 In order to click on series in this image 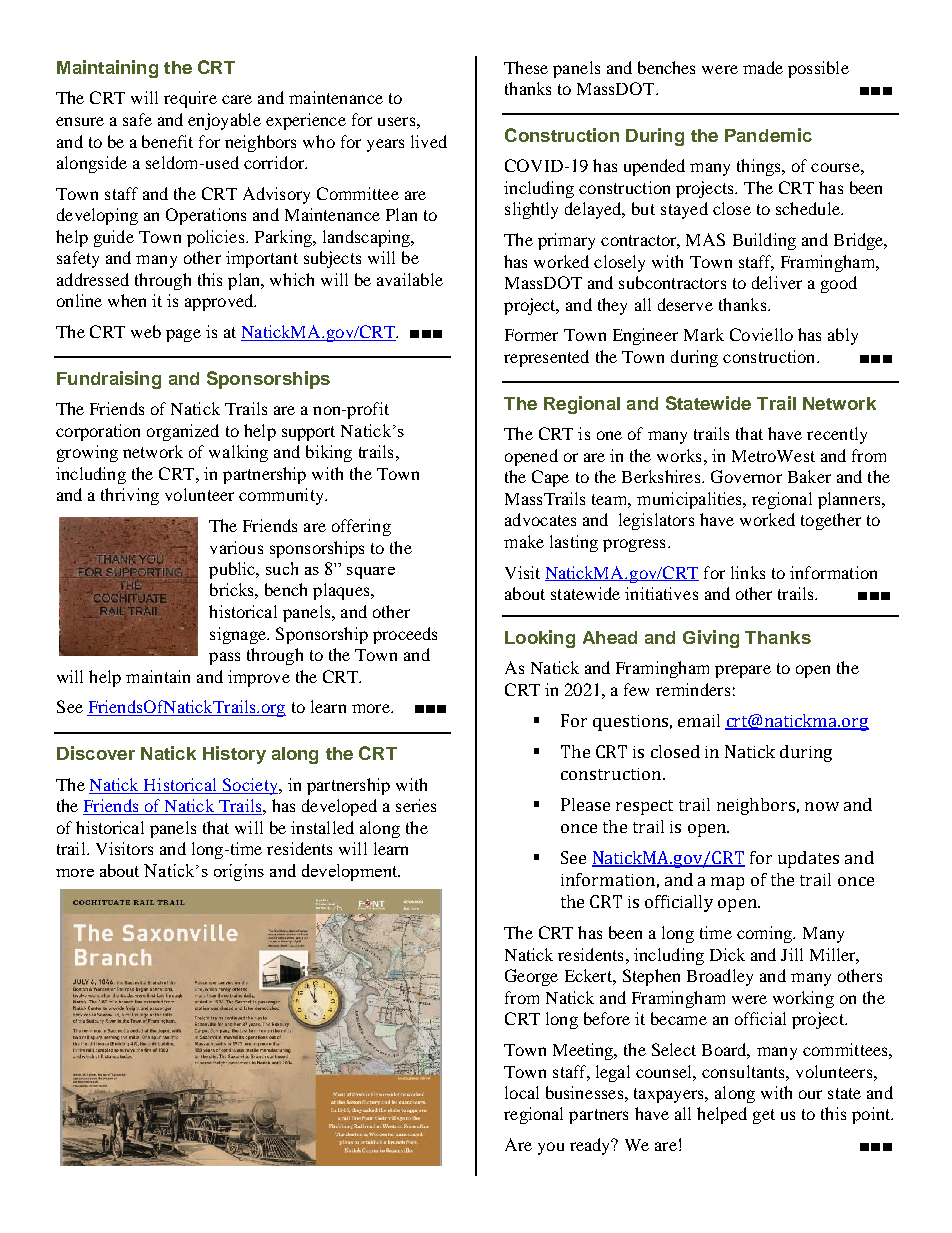, I will do `click(416, 805)`.
